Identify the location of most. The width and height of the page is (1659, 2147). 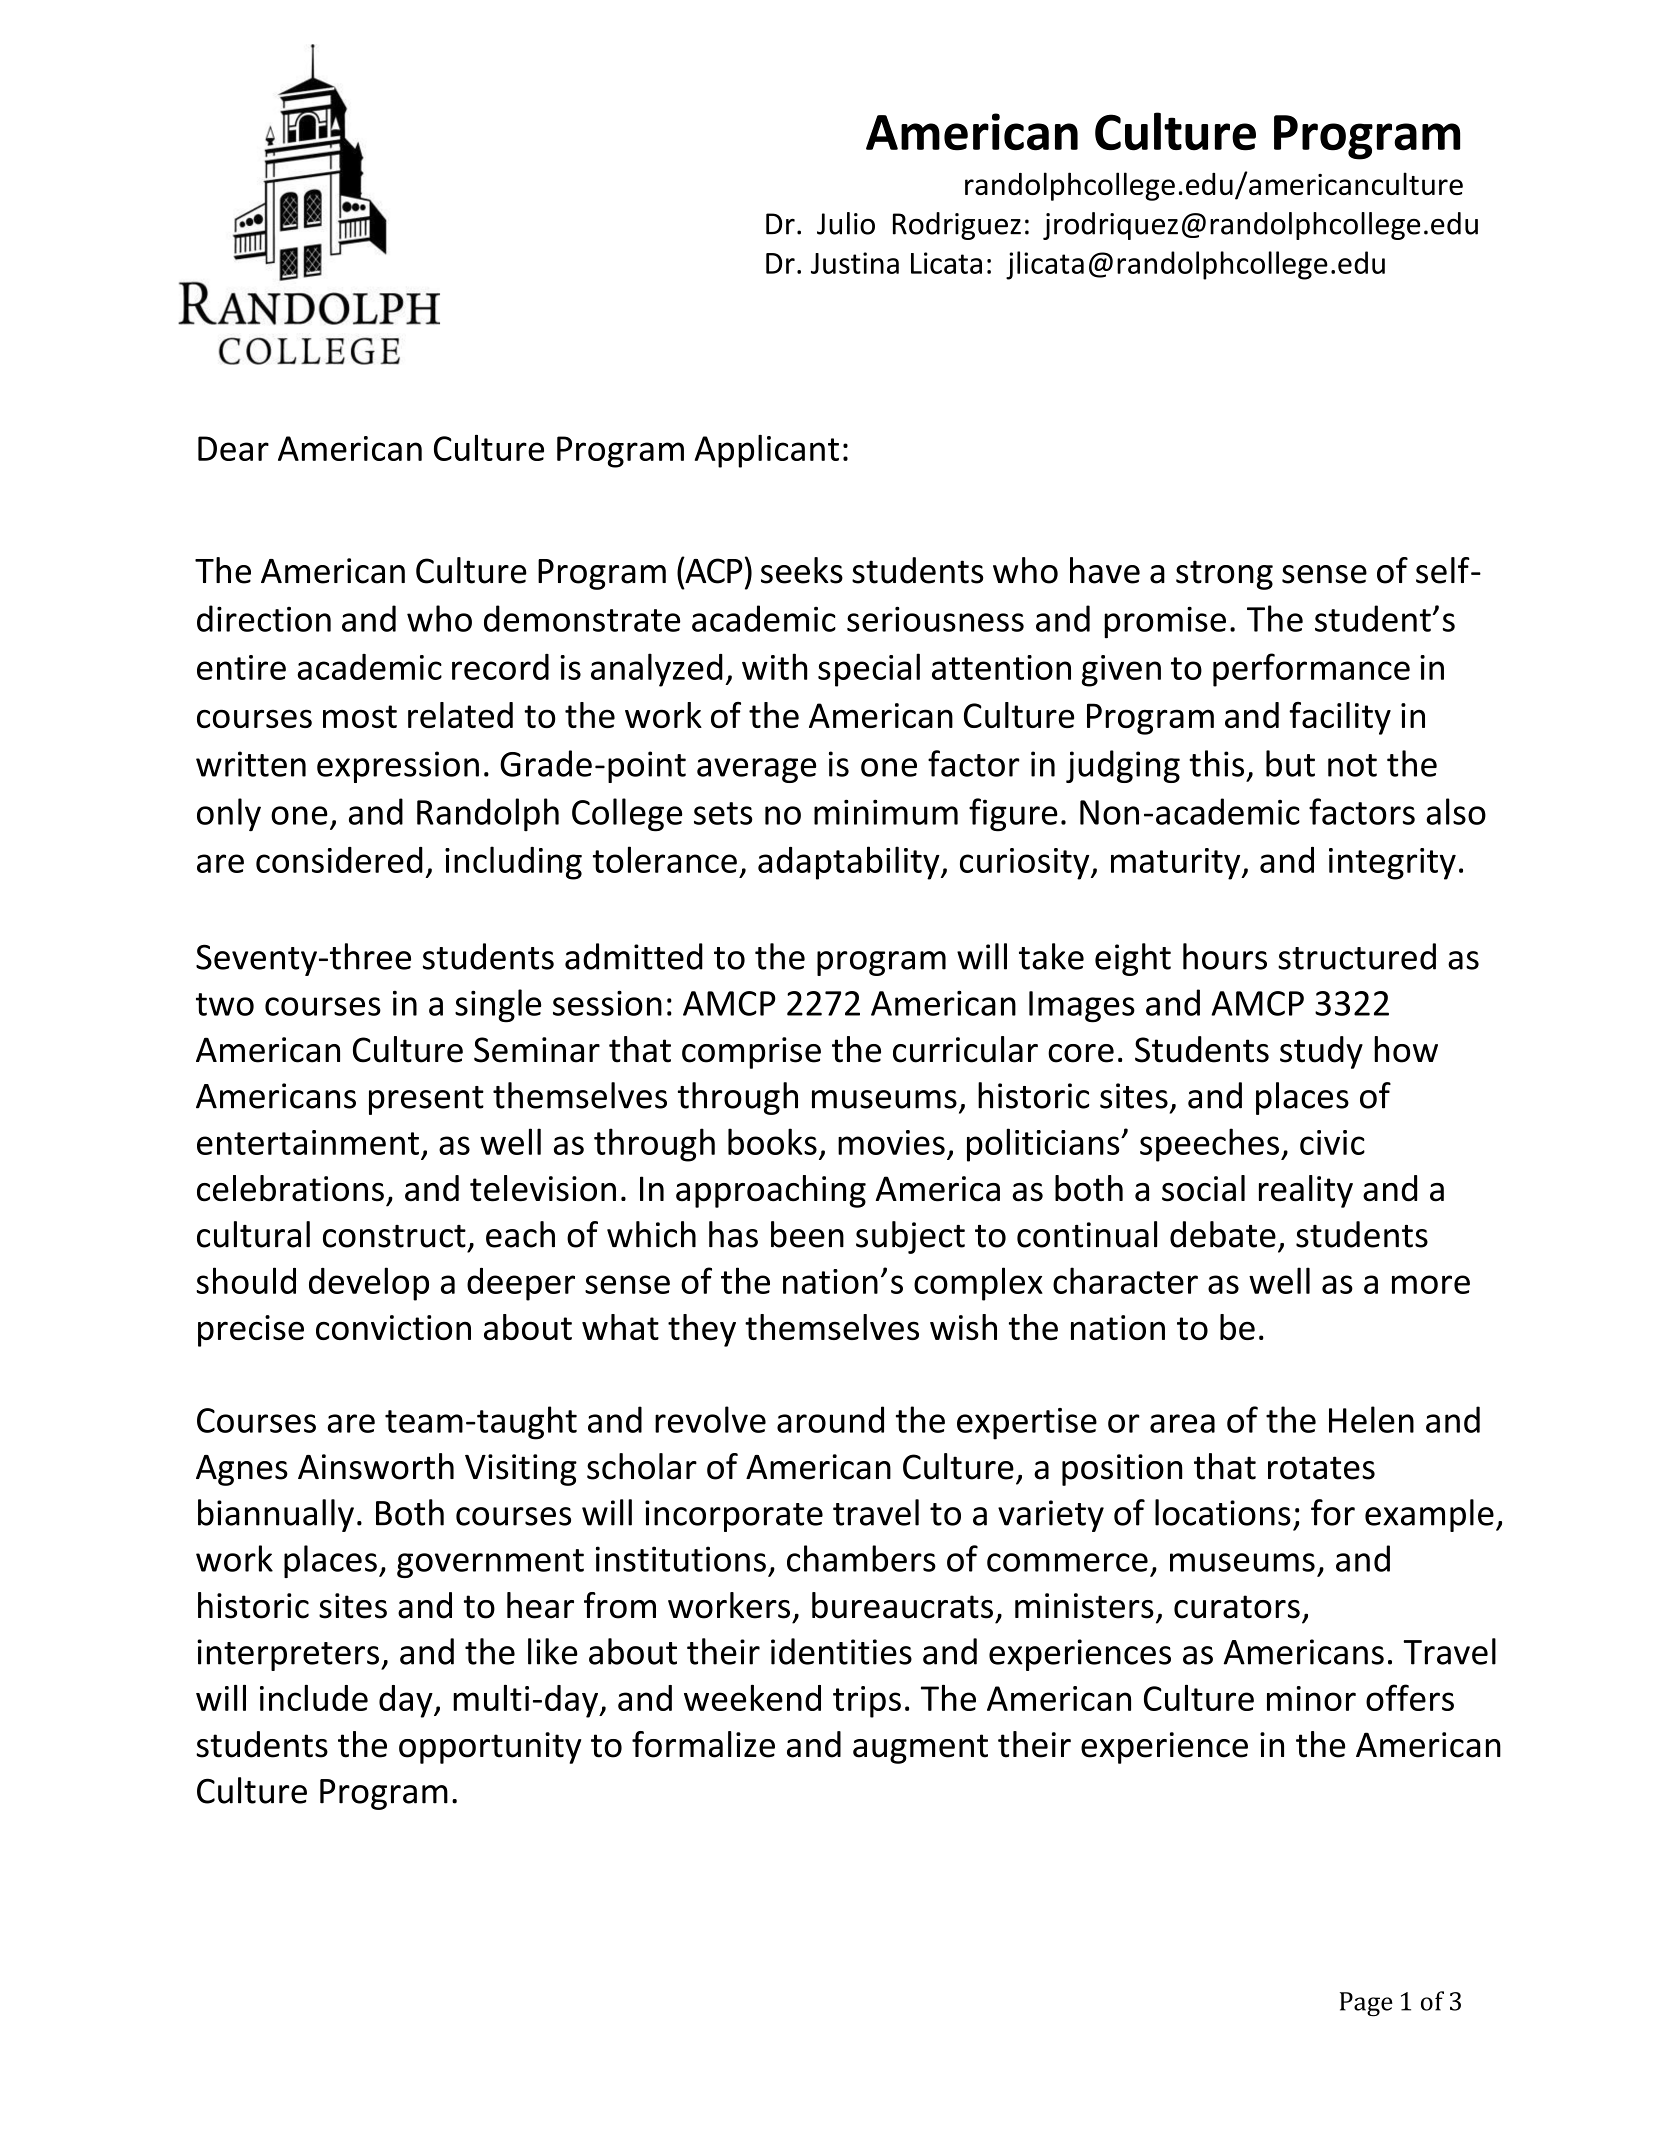
(360, 716).
